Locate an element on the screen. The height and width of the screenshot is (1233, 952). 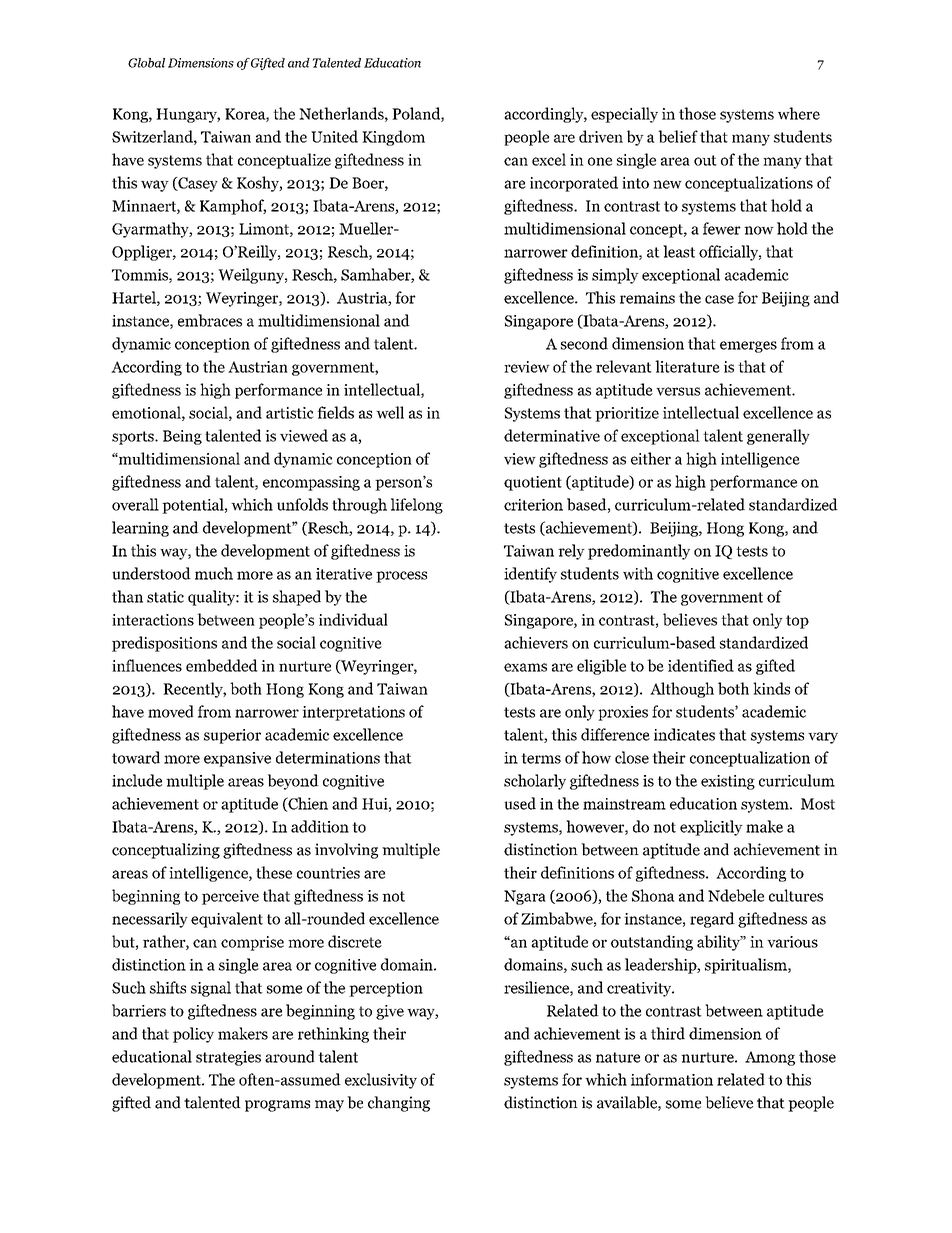
these is located at coordinates (274, 872).
